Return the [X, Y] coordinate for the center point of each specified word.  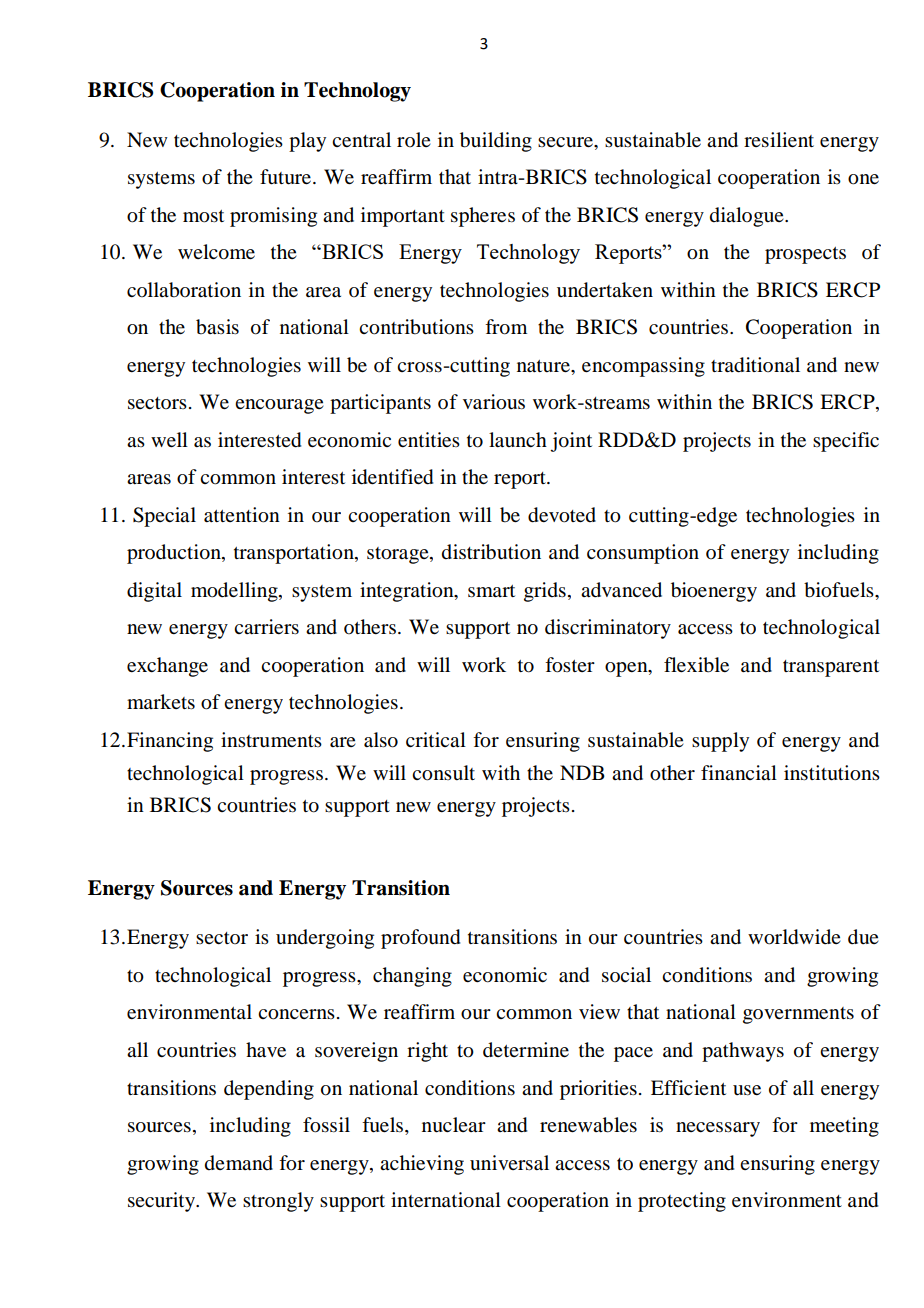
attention [242, 515]
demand [239, 1163]
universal [509, 1163]
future [287, 177]
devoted [562, 515]
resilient [779, 140]
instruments [271, 740]
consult [443, 773]
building [496, 142]
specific [846, 442]
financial [739, 773]
